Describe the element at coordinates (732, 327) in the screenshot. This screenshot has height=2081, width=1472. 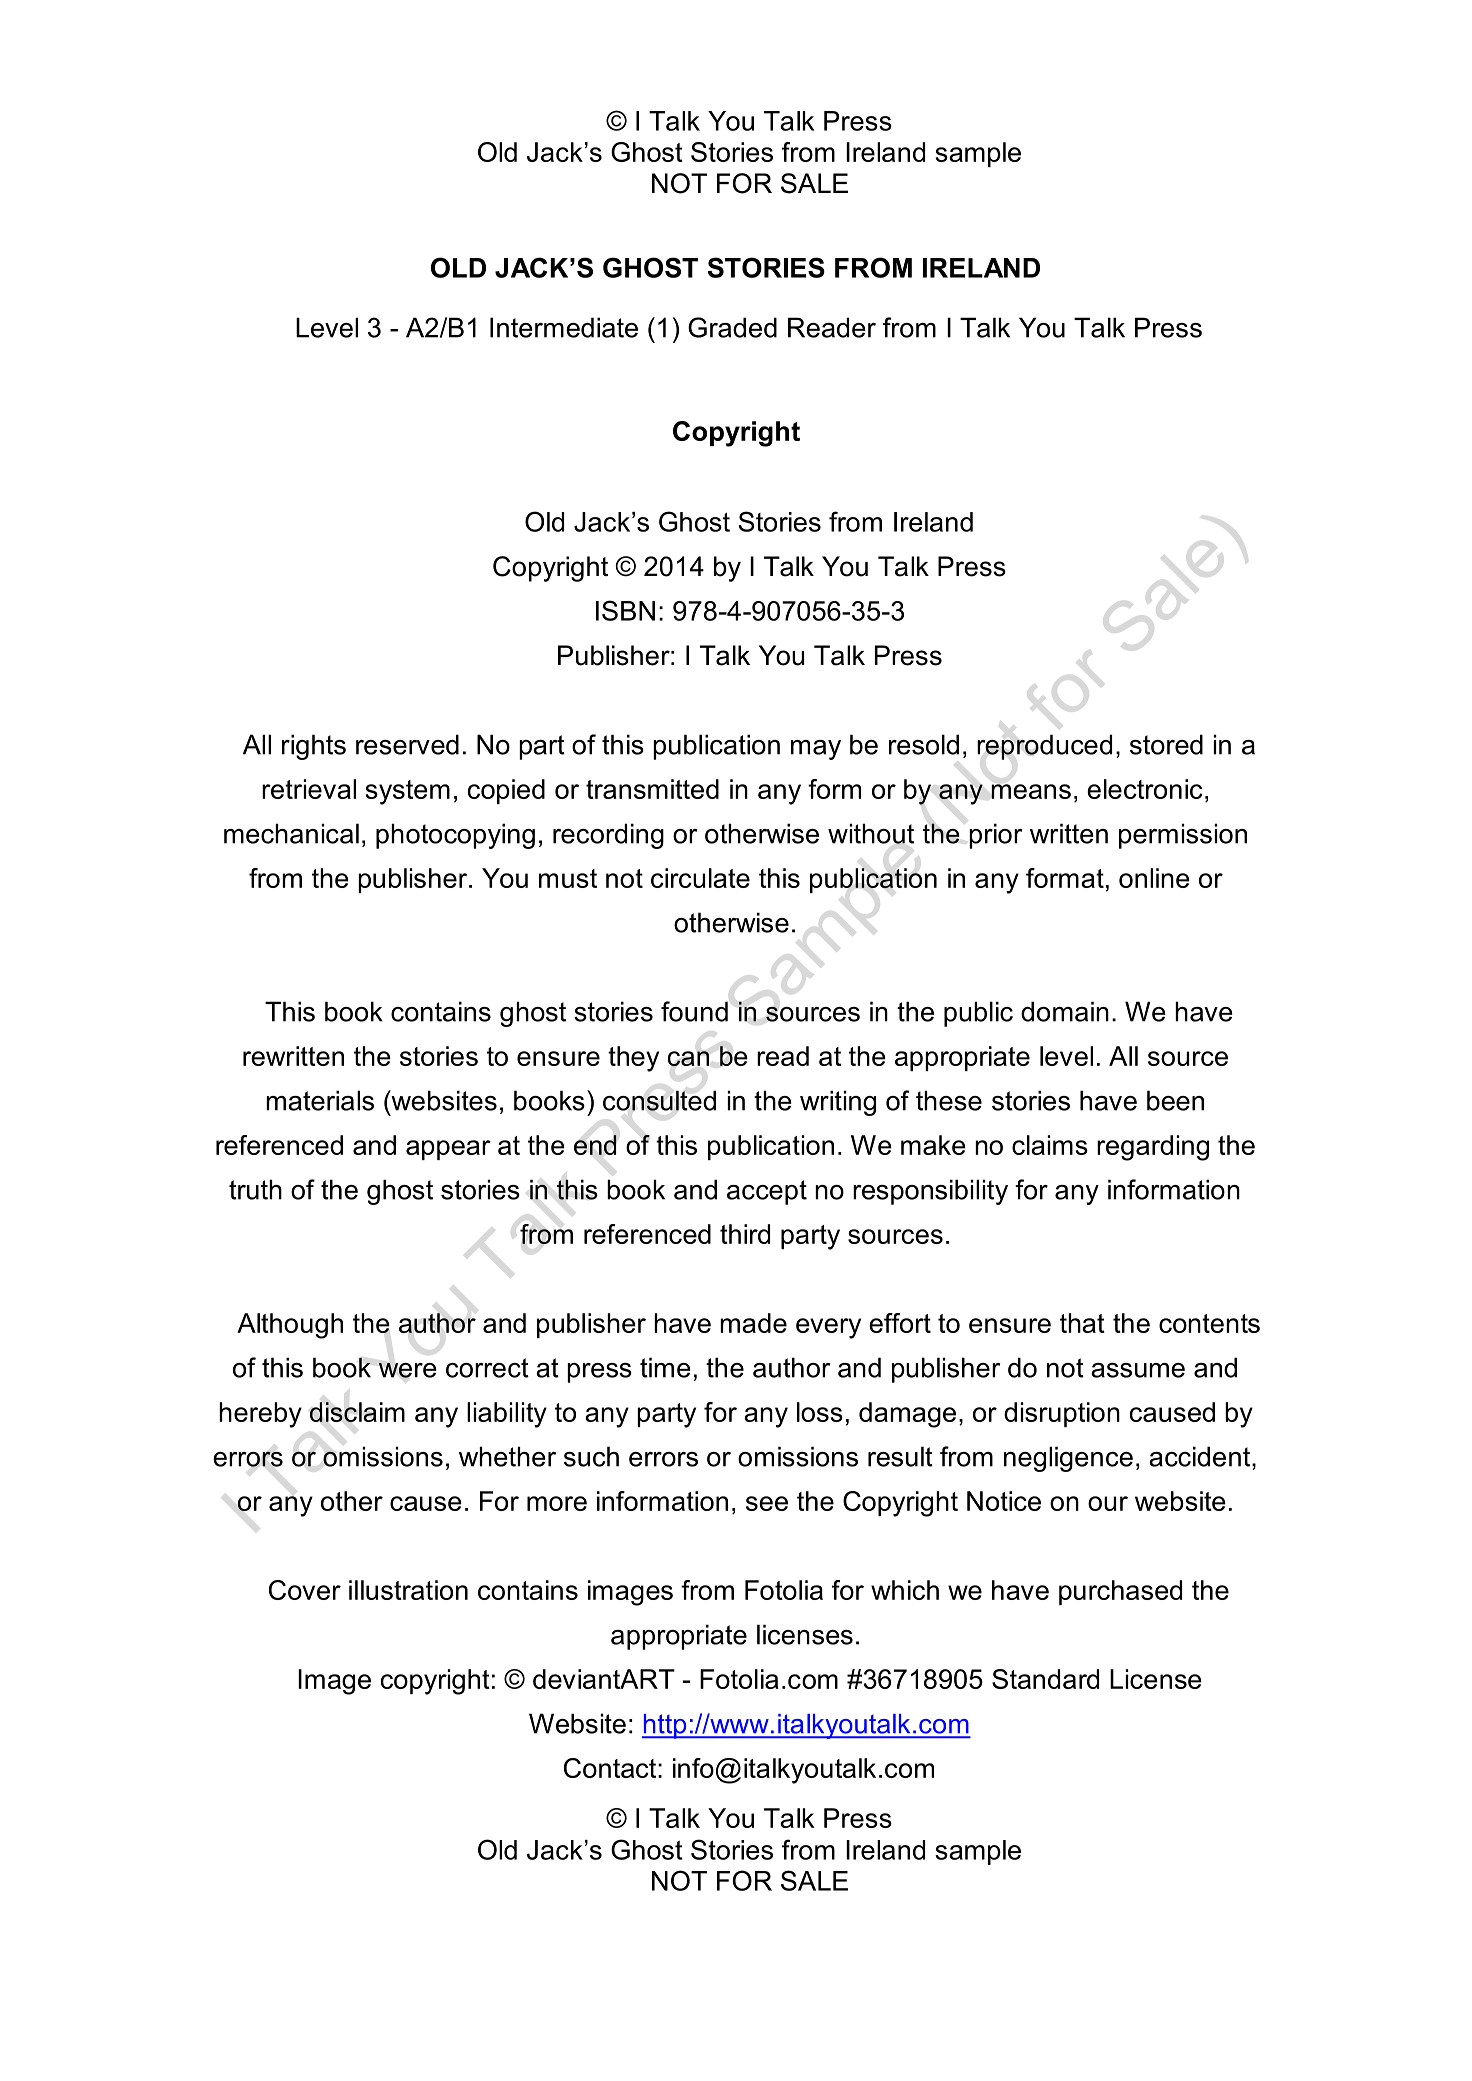
I see `Graded` at that location.
